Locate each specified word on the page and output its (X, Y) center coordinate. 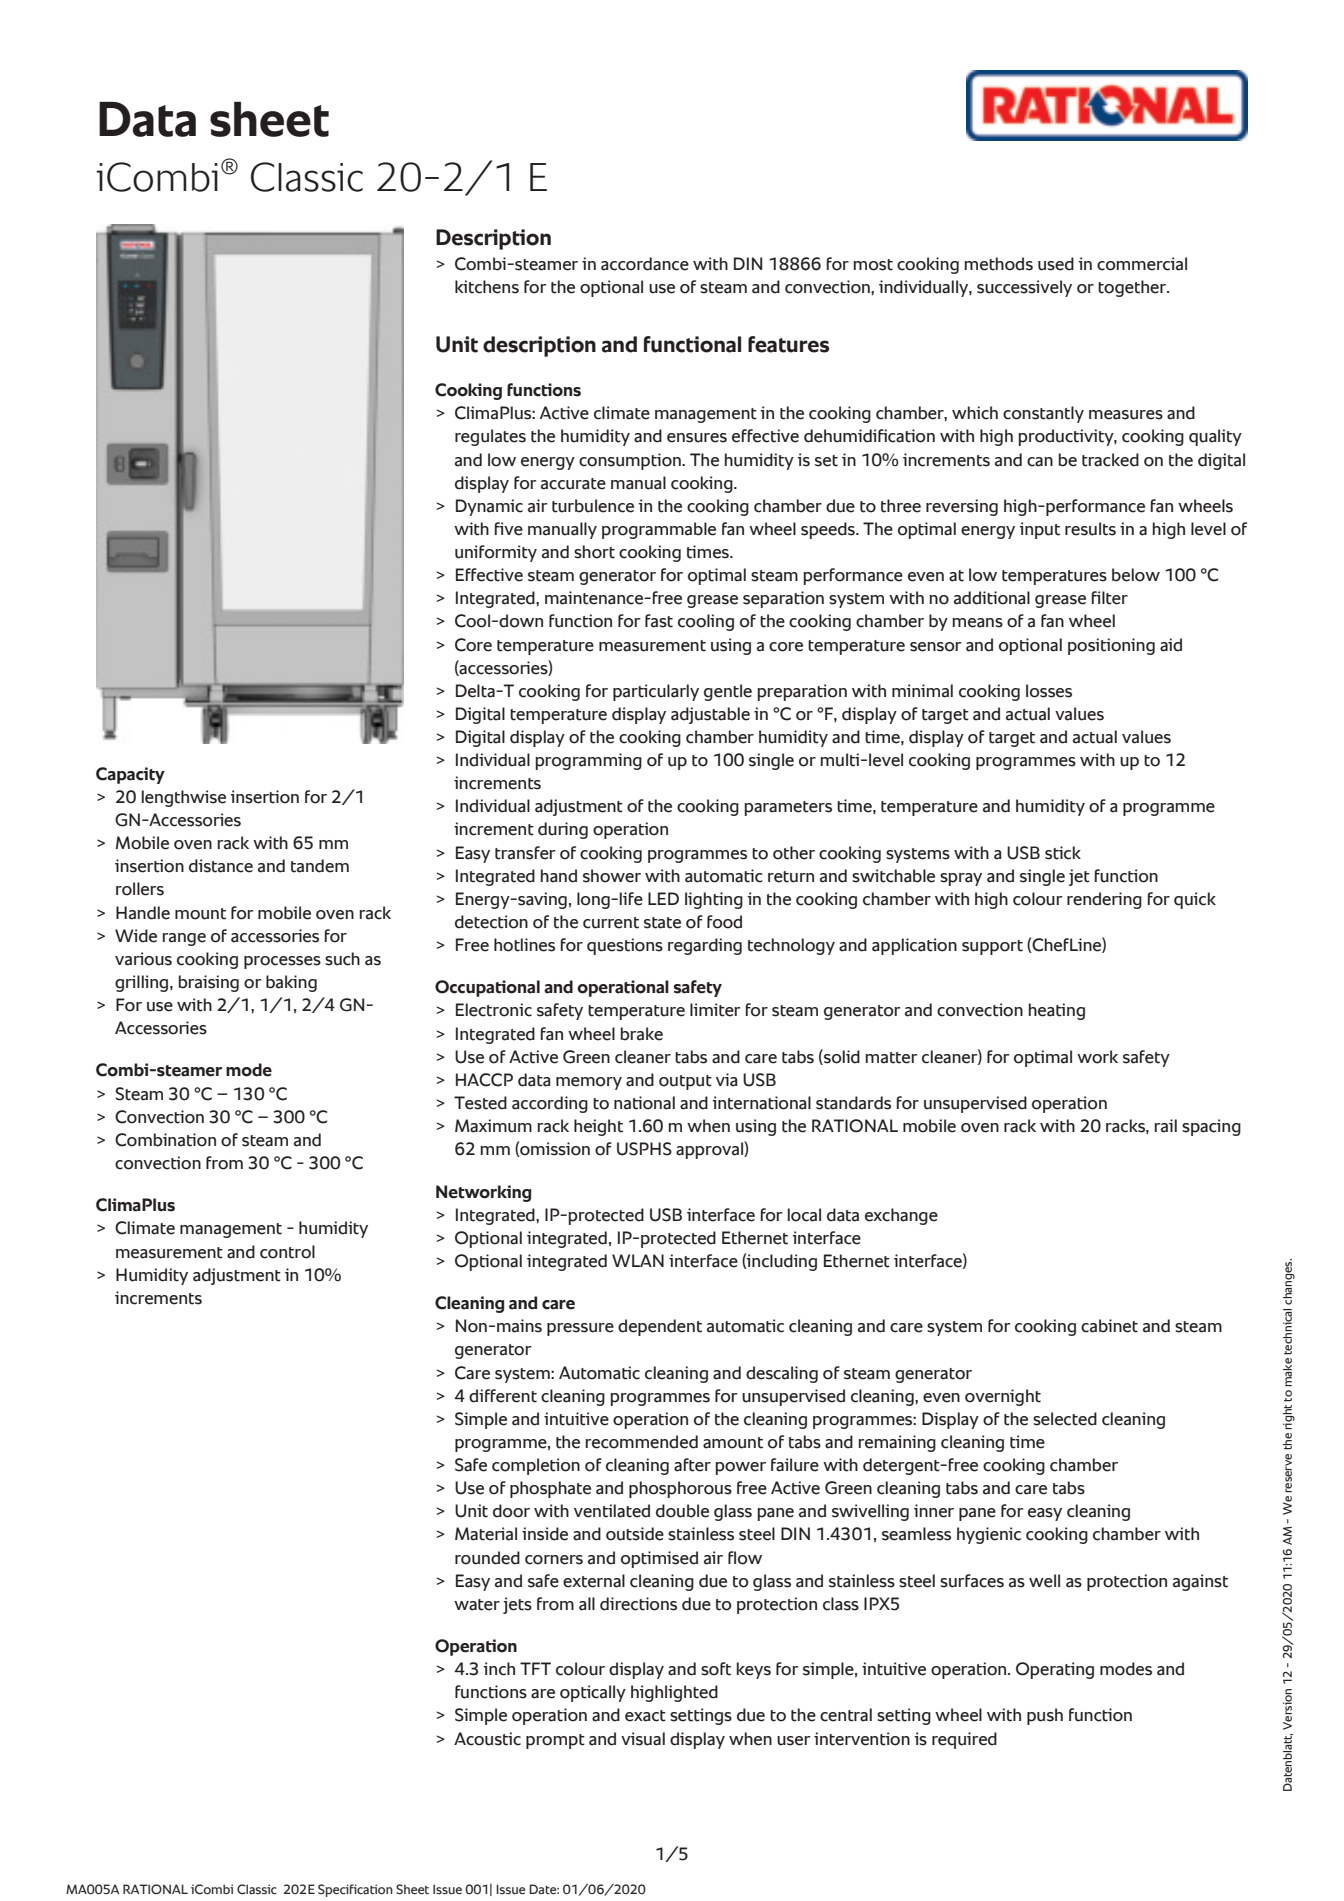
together (1133, 288)
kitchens (487, 287)
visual (643, 1739)
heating (1057, 1011)
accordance (645, 264)
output (685, 1082)
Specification (355, 1890)
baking (291, 983)
